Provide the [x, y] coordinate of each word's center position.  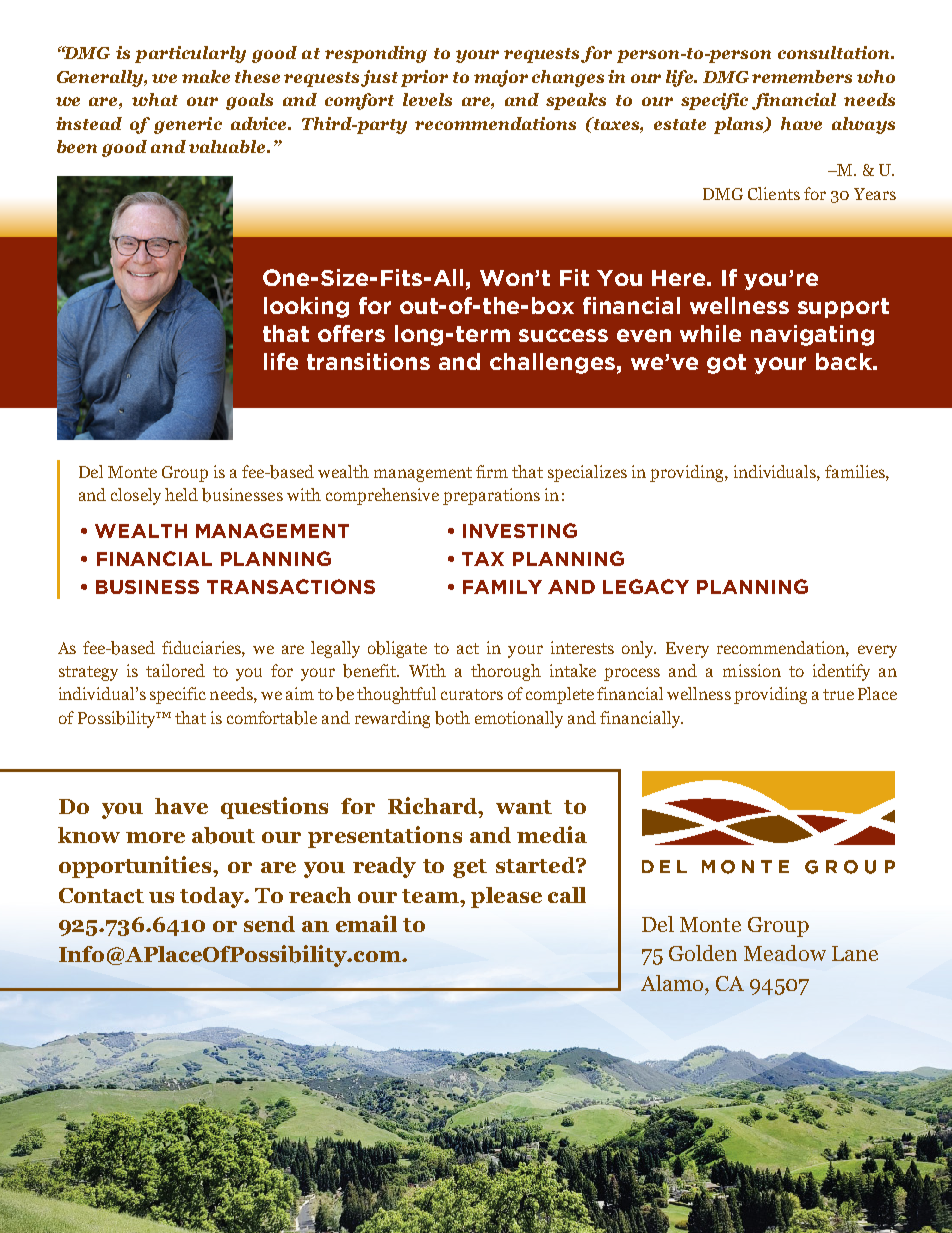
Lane [855, 953]
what [155, 99]
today [213, 897]
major [501, 78]
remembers [802, 76]
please [506, 897]
